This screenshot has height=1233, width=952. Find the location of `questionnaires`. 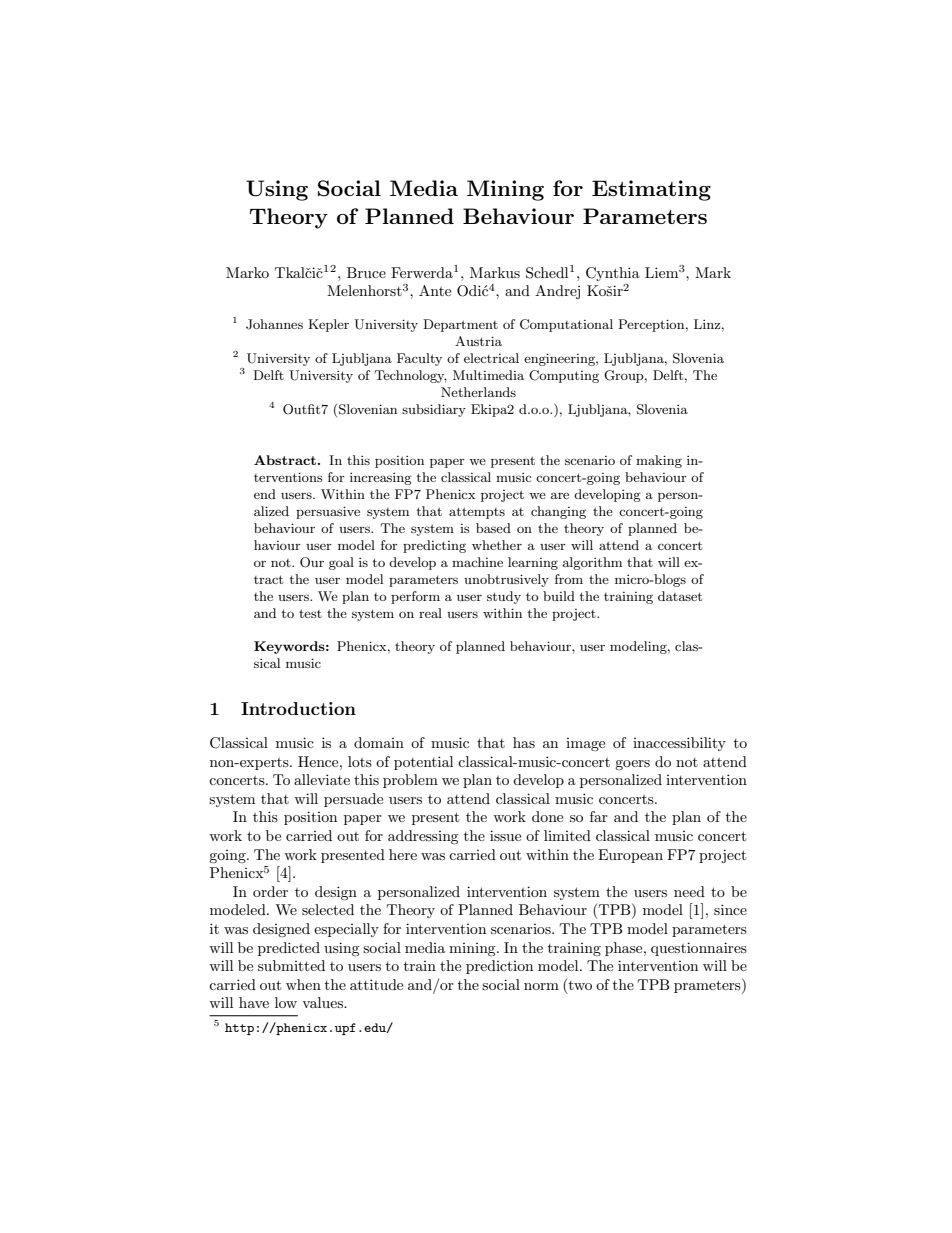

questionnaires is located at coordinates (699, 949).
